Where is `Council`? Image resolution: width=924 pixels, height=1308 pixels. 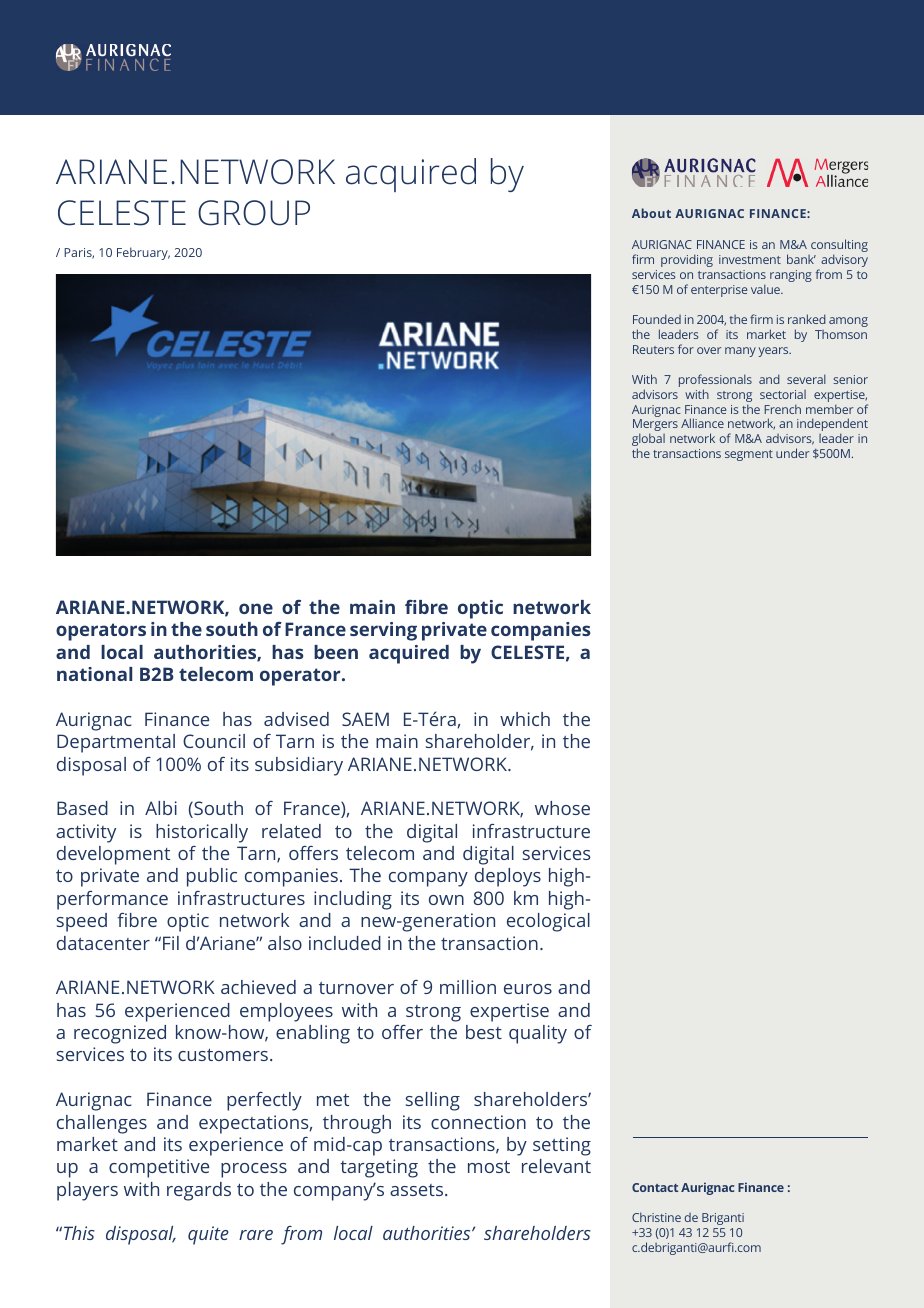 Council is located at coordinates (214, 741).
